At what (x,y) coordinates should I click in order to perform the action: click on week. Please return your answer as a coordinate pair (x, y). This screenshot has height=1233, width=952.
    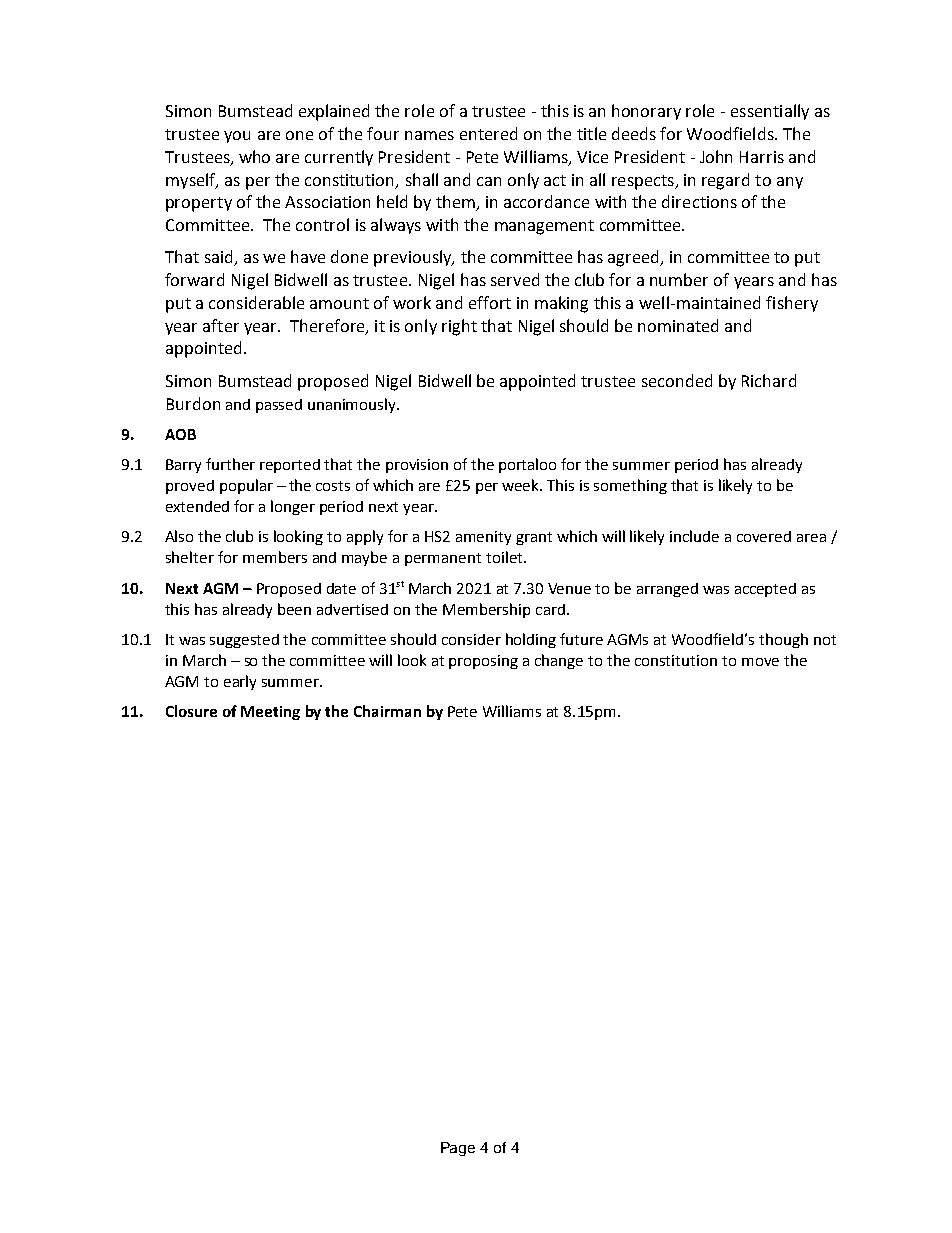
    Looking at the image, I should click on (522, 485).
